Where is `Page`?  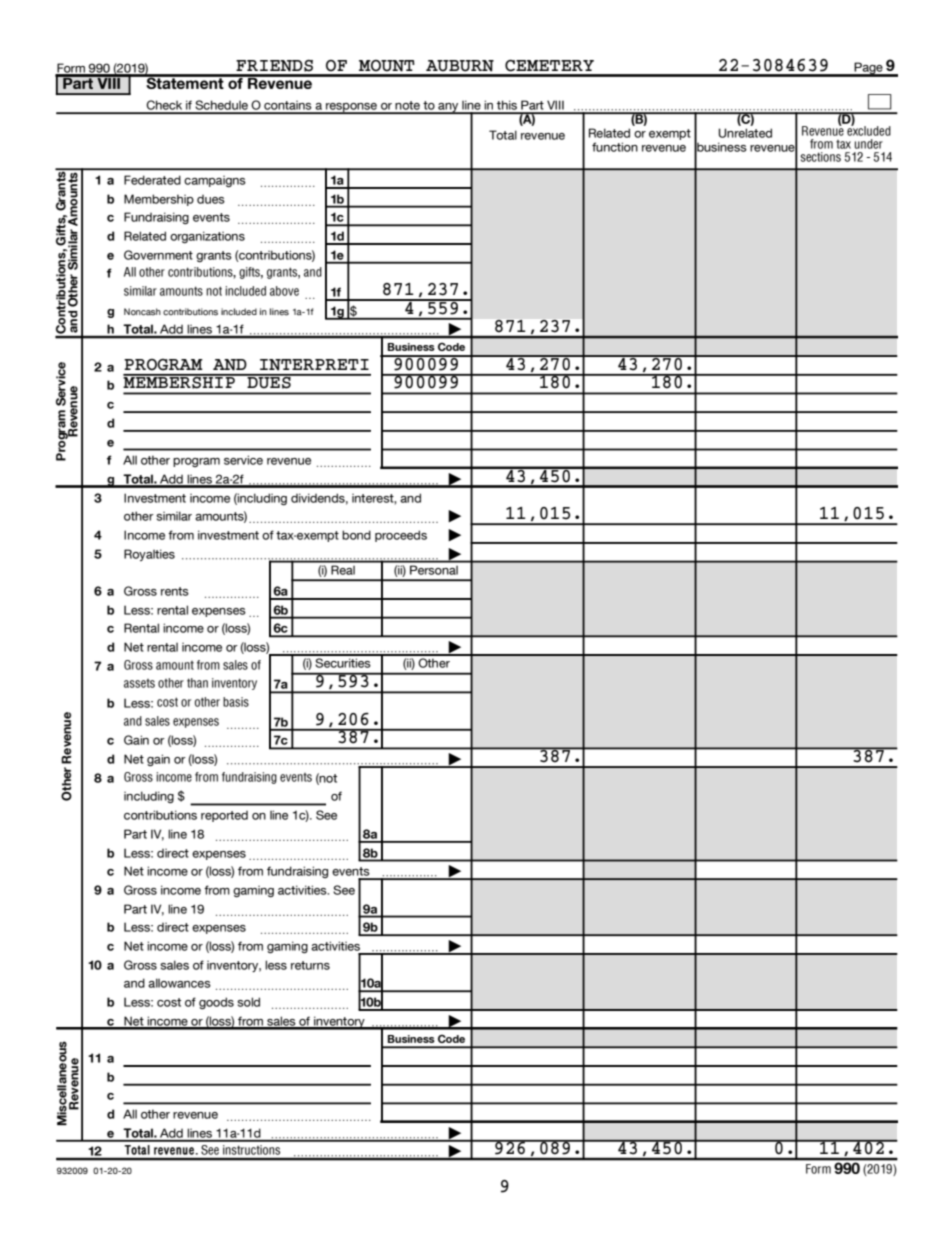
Page is located at coordinates (869, 69).
